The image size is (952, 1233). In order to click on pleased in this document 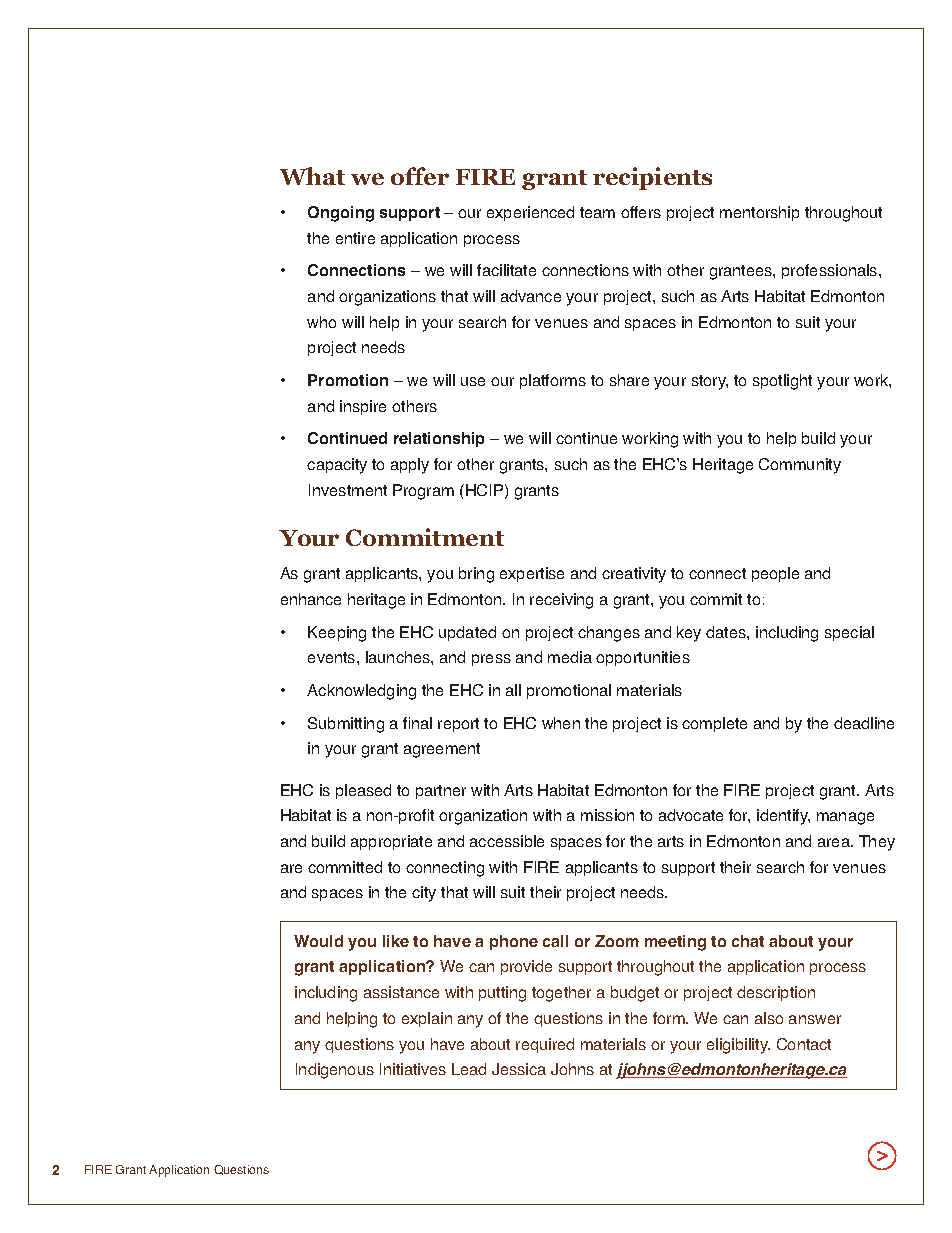, I will do `click(363, 791)`.
